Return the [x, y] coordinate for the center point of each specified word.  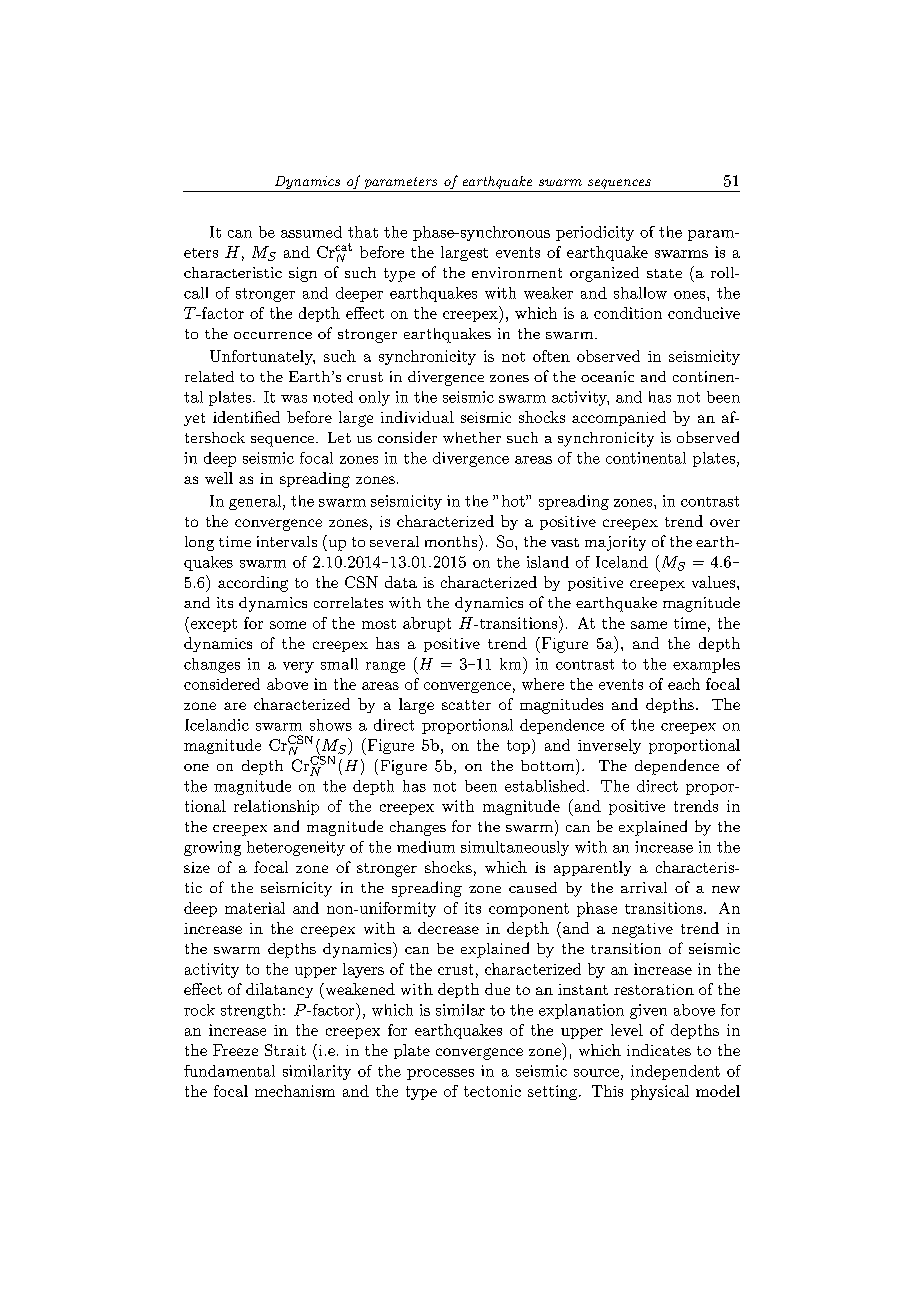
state [664, 273]
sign [303, 274]
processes [440, 1074]
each [684, 684]
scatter [466, 705]
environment [517, 272]
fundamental [229, 1071]
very [298, 667]
